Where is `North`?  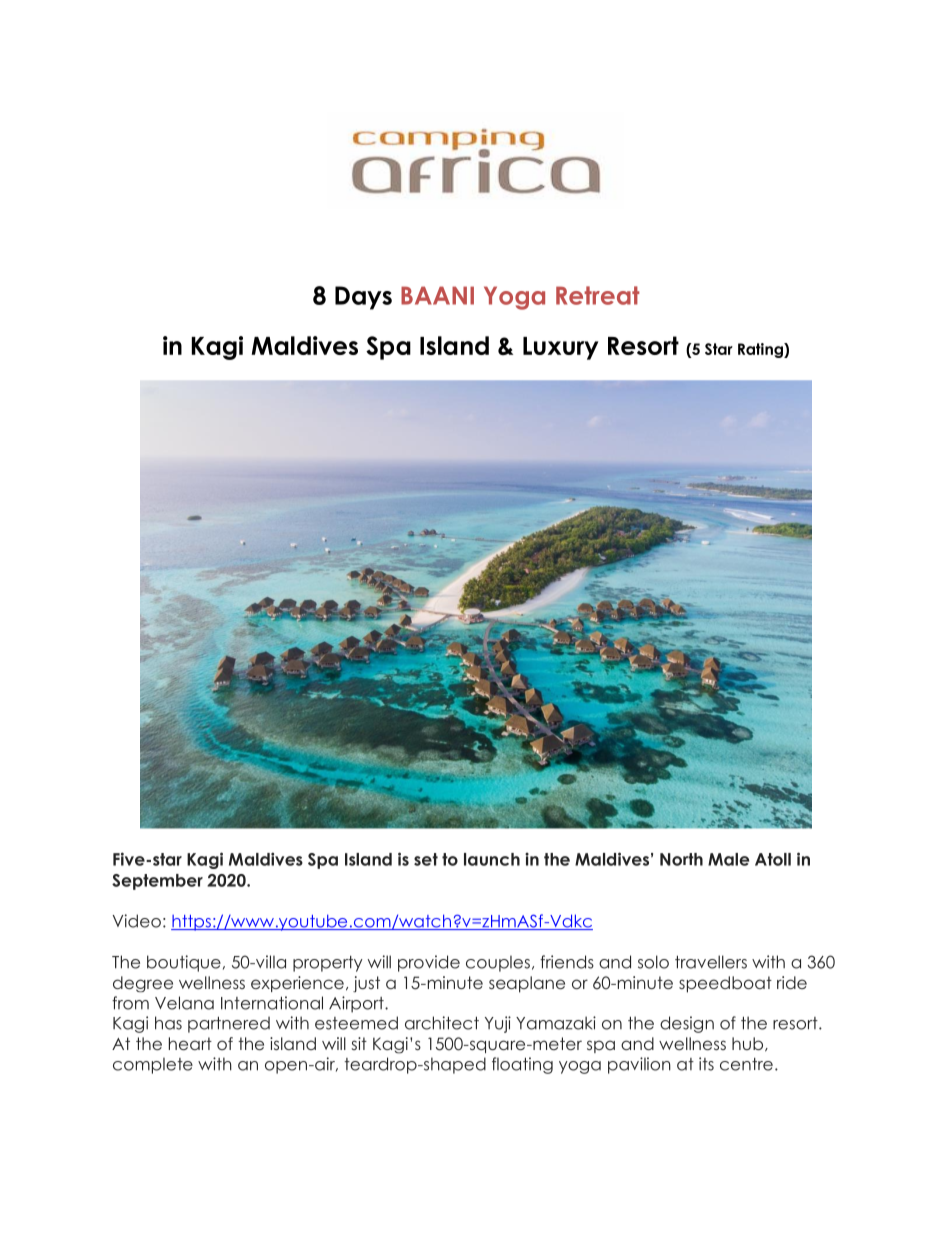 North is located at coordinates (681, 859).
